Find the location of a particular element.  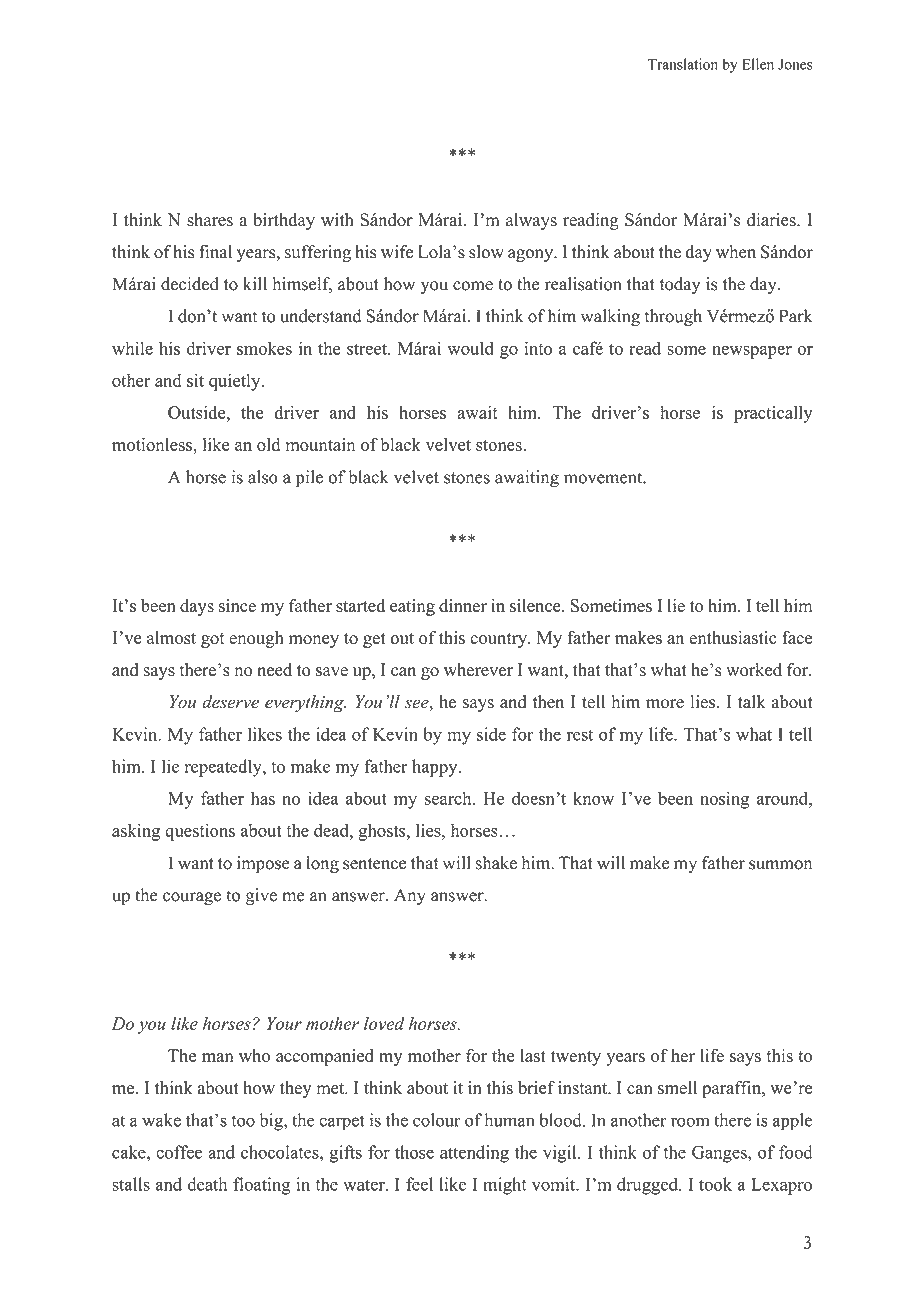

coffee is located at coordinates (179, 1152).
